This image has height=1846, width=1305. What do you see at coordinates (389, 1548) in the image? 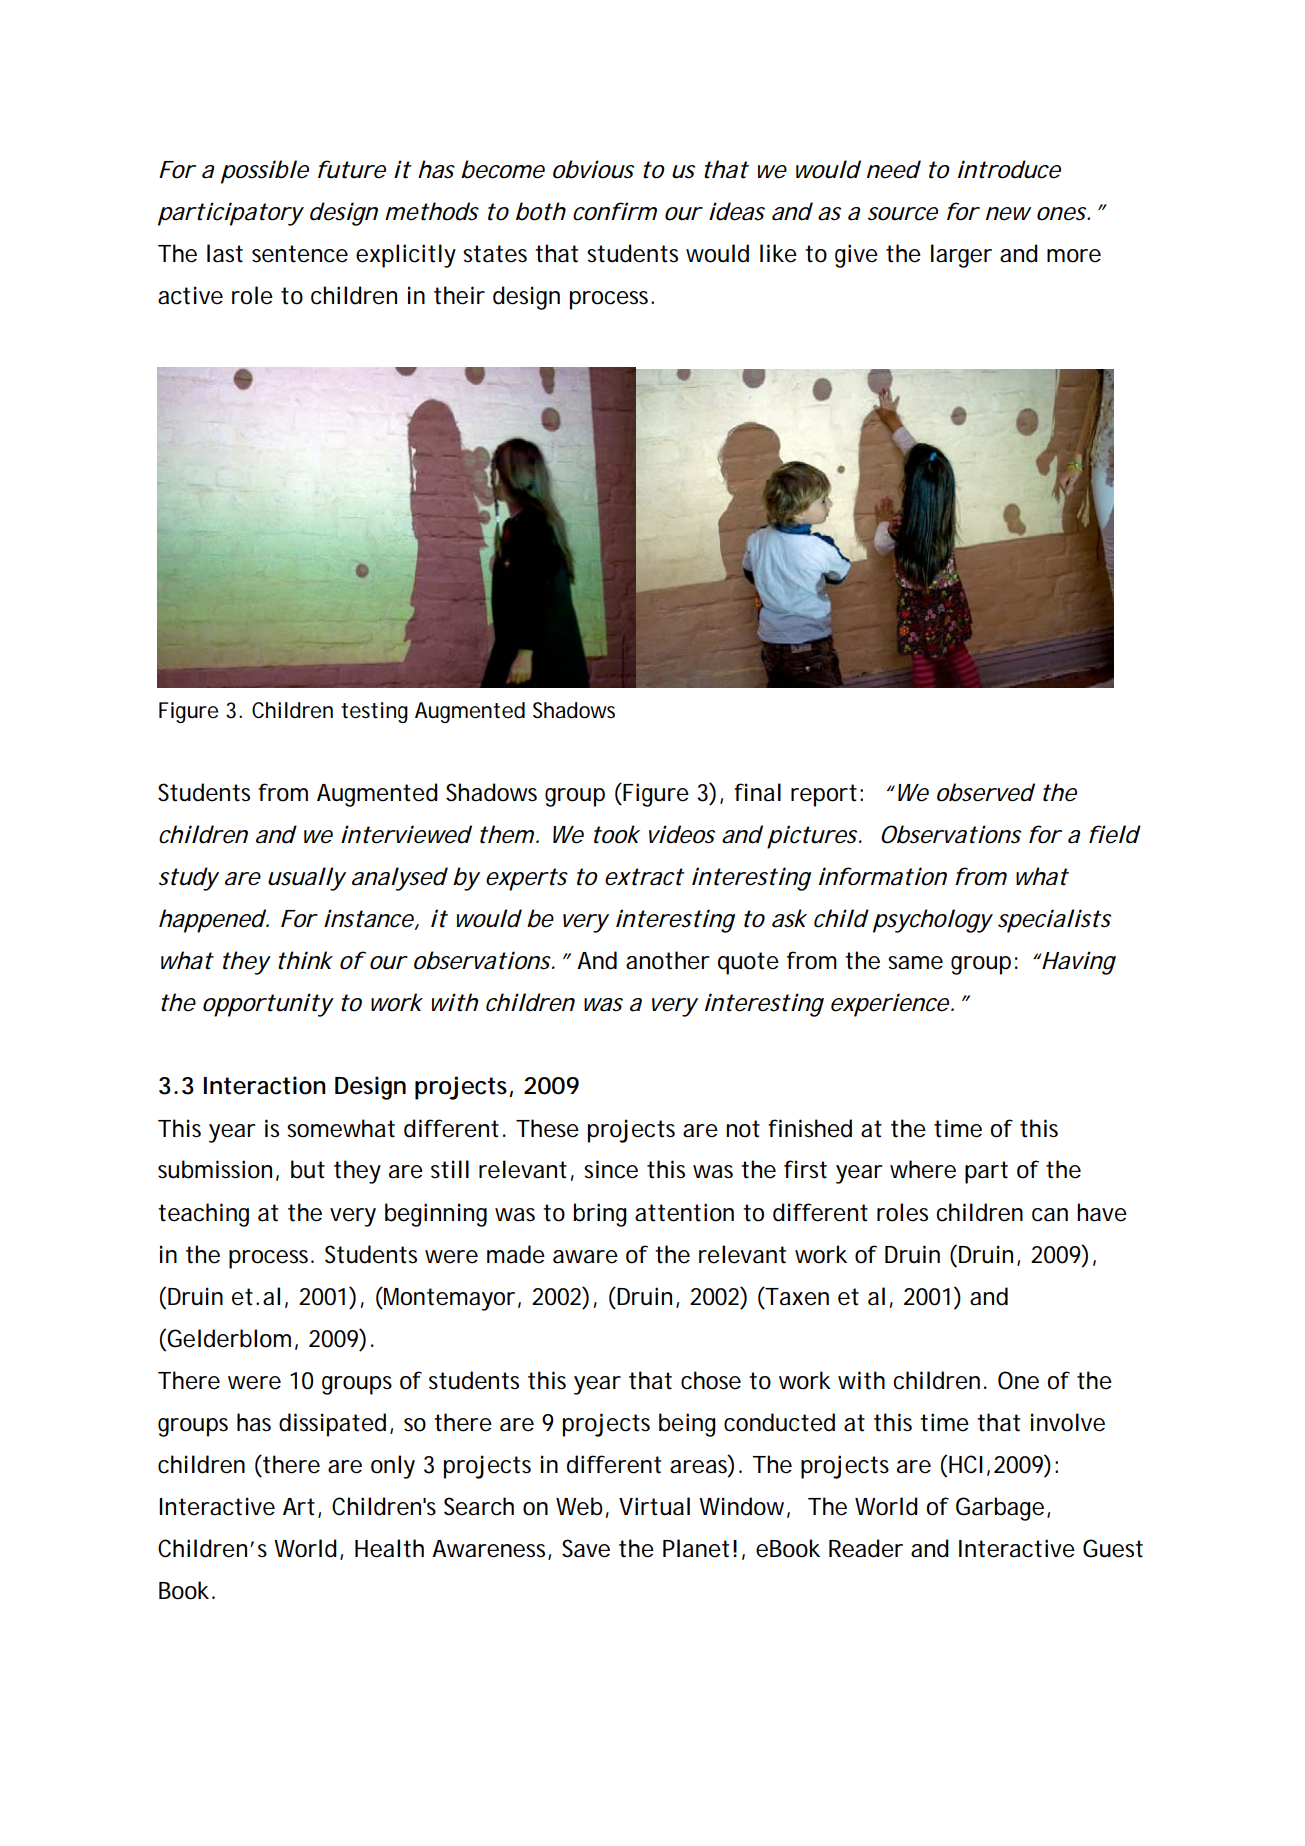
I see `Health` at bounding box center [389, 1548].
